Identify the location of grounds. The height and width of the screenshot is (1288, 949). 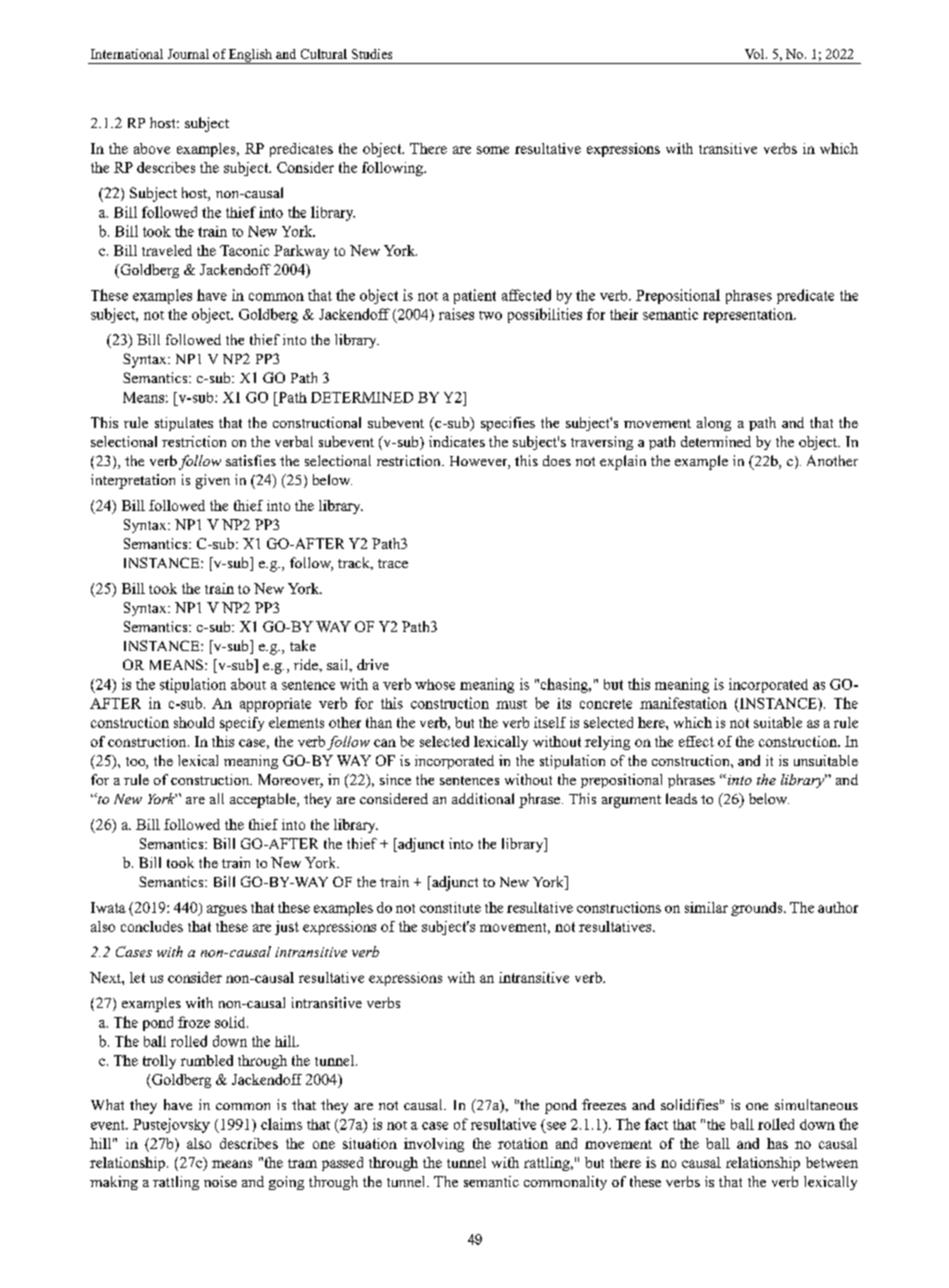
(758, 909).
